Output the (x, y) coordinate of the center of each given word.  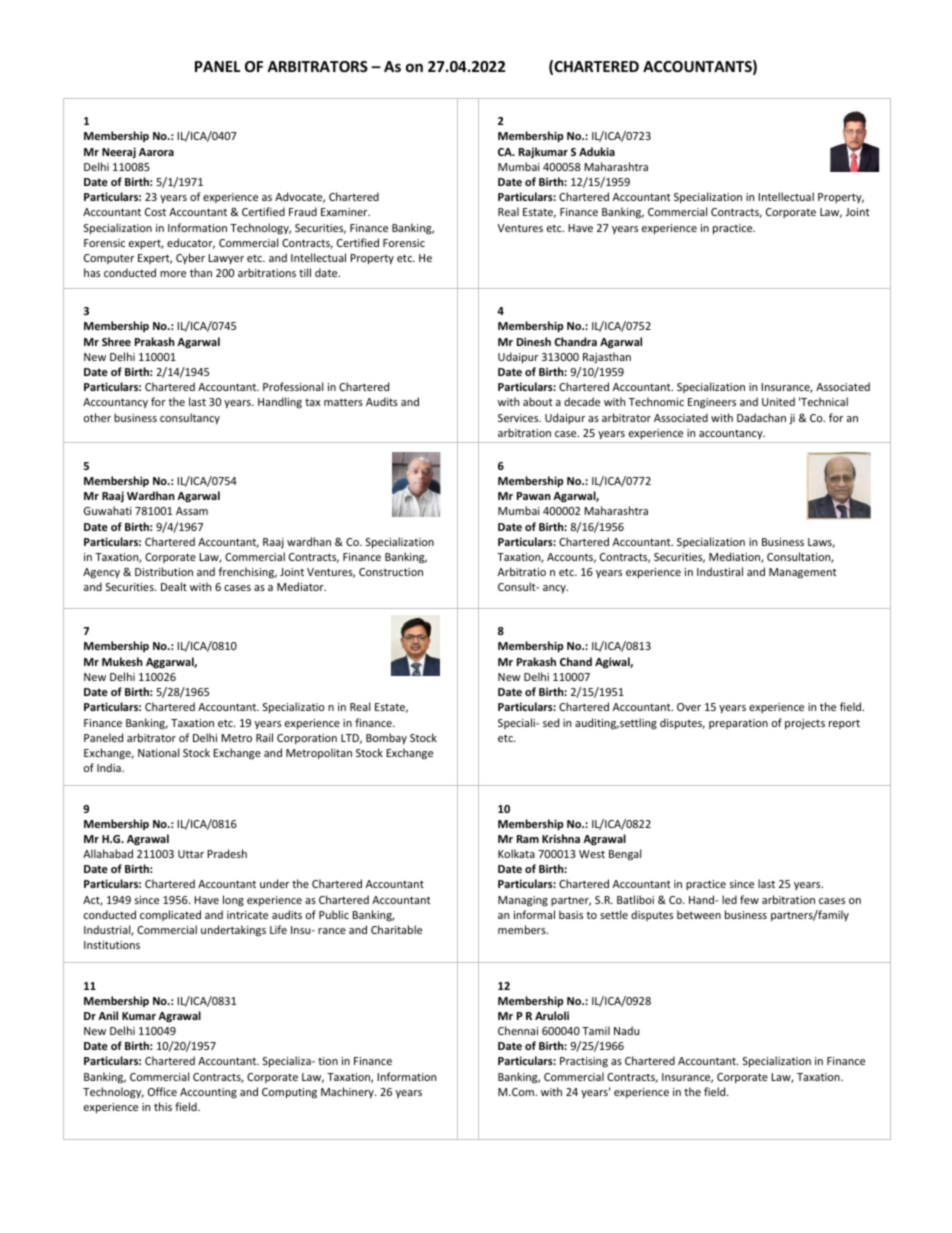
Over (689, 707)
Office (162, 1091)
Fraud (303, 211)
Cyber (190, 258)
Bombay (386, 738)
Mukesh (122, 661)
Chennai (518, 1030)
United (778, 401)
